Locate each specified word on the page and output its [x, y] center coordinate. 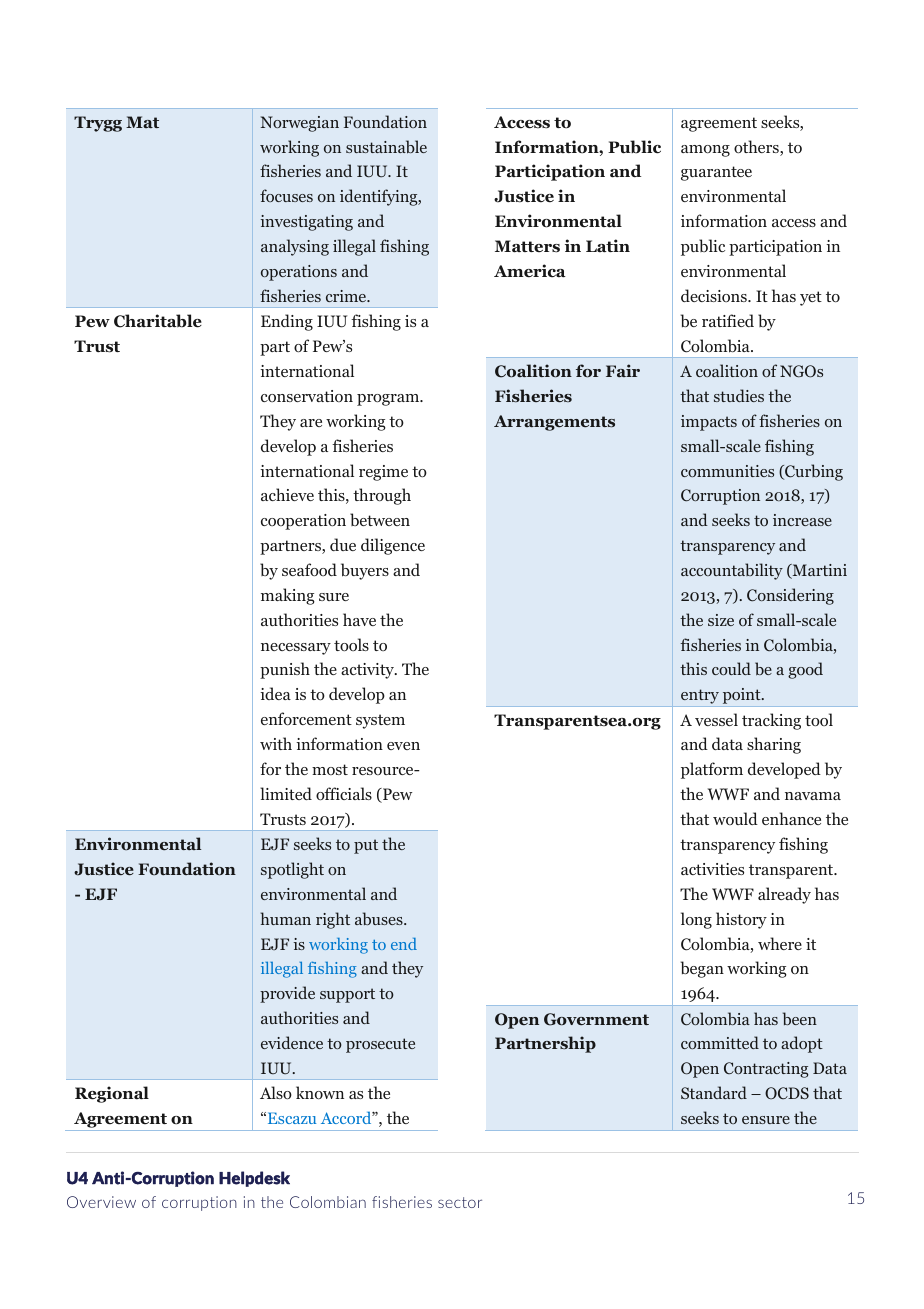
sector [460, 1202]
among [705, 151]
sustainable [386, 147]
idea [275, 693]
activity [368, 671]
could [731, 668]
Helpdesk [254, 1179]
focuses [286, 195]
